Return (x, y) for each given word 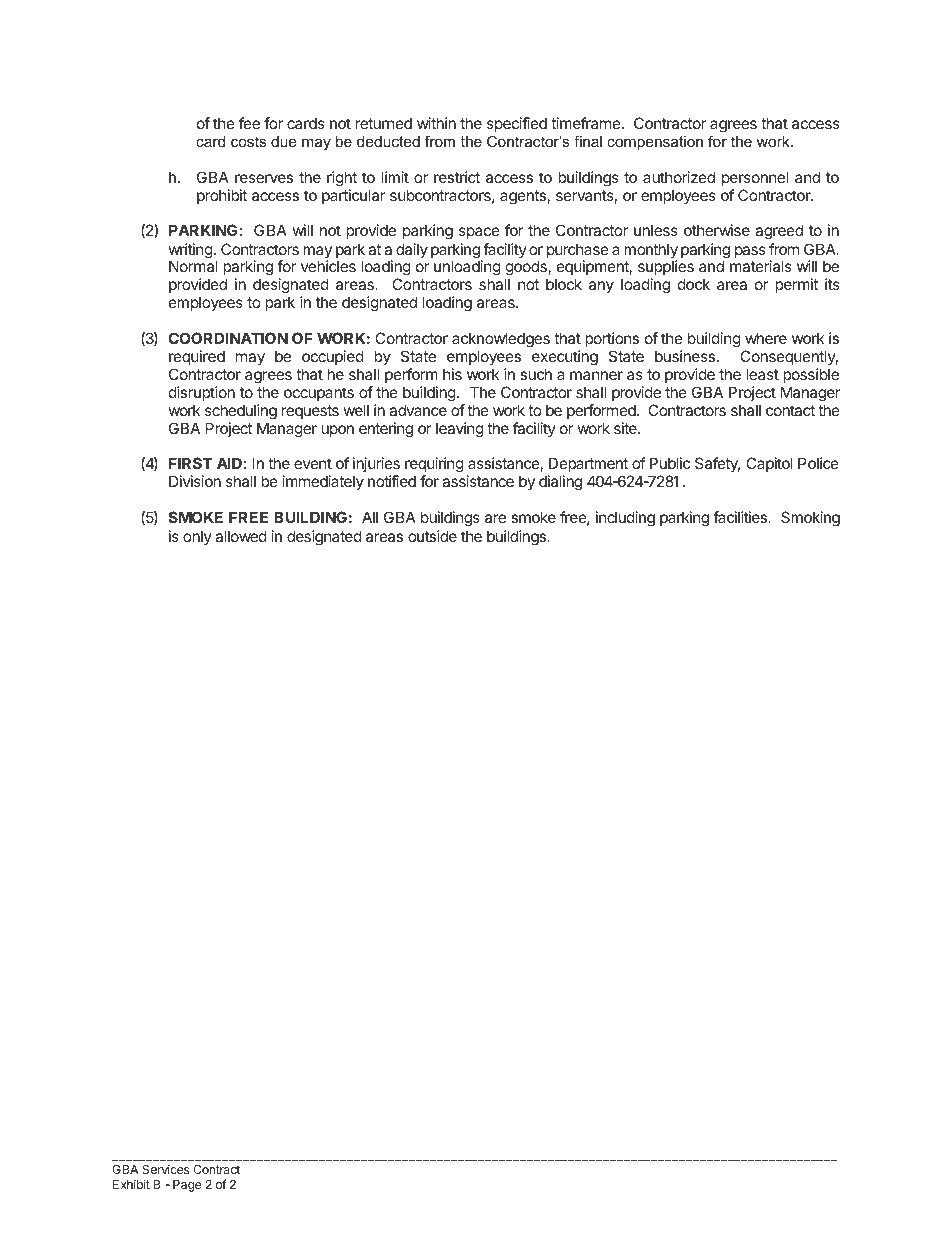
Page (187, 1186)
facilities (741, 517)
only (197, 537)
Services (165, 1169)
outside (432, 536)
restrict (457, 177)
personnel (755, 178)
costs (248, 141)
